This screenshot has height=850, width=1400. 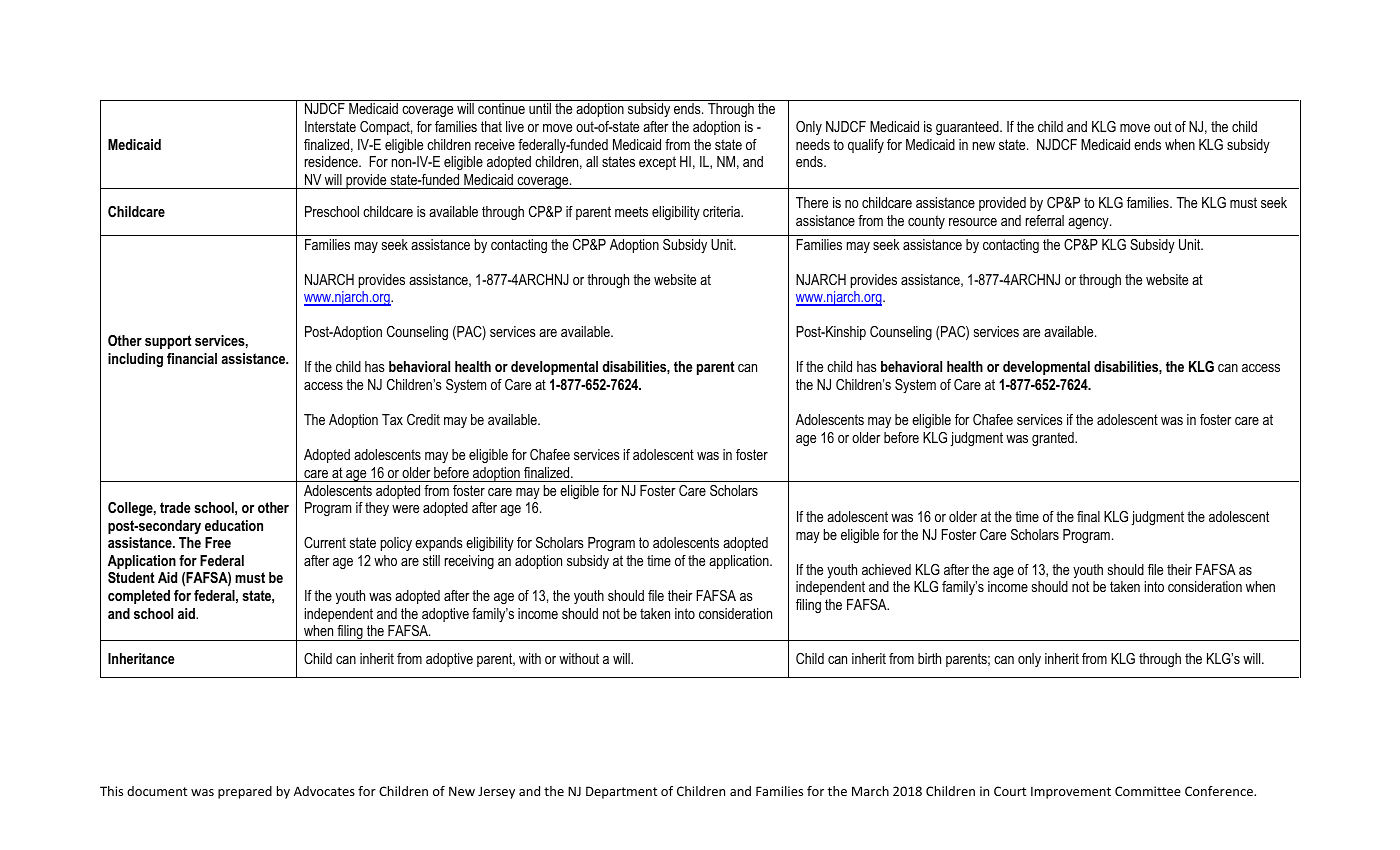 I want to click on Committee, so click(x=1148, y=791).
